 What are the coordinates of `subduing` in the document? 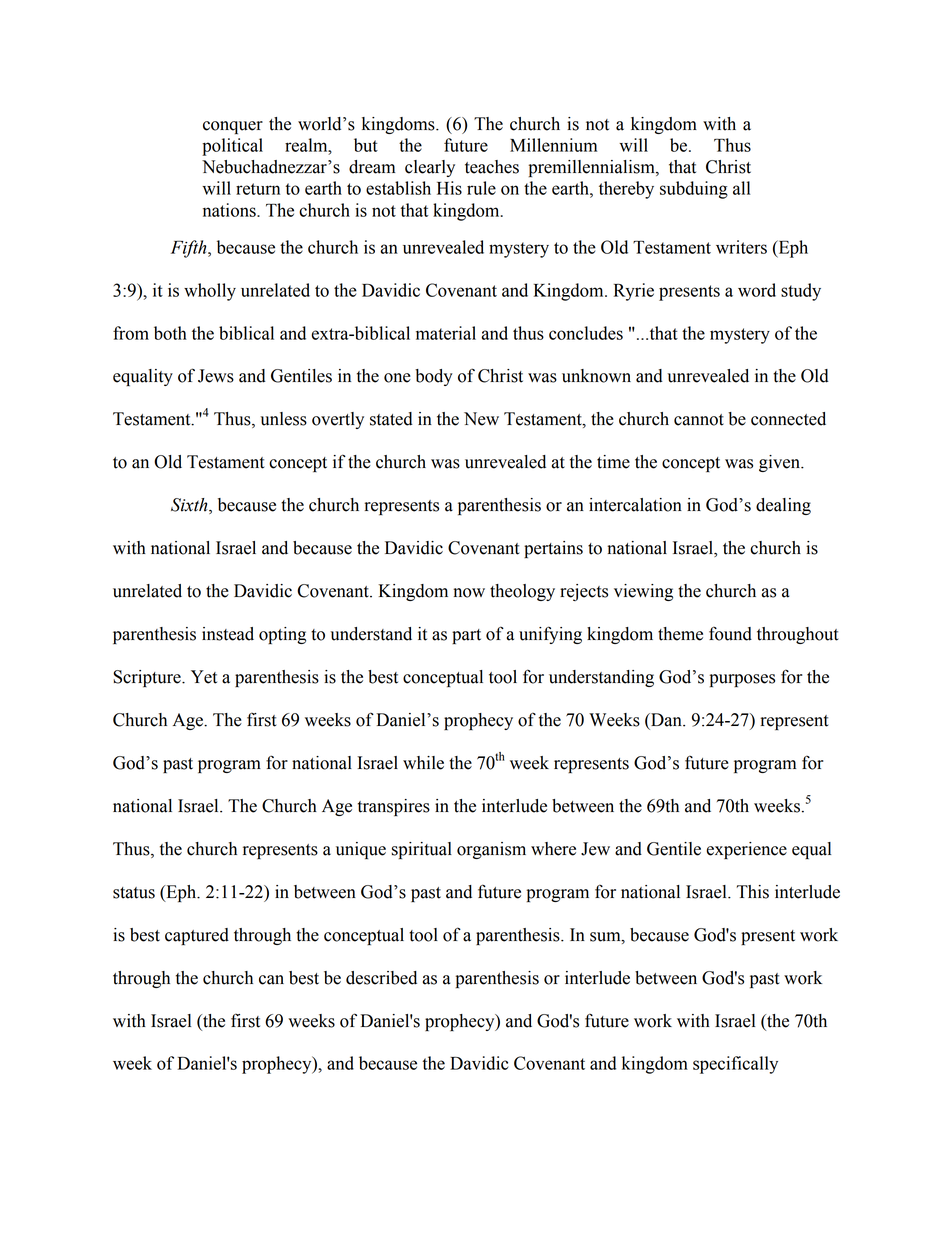 It's located at (694, 190).
